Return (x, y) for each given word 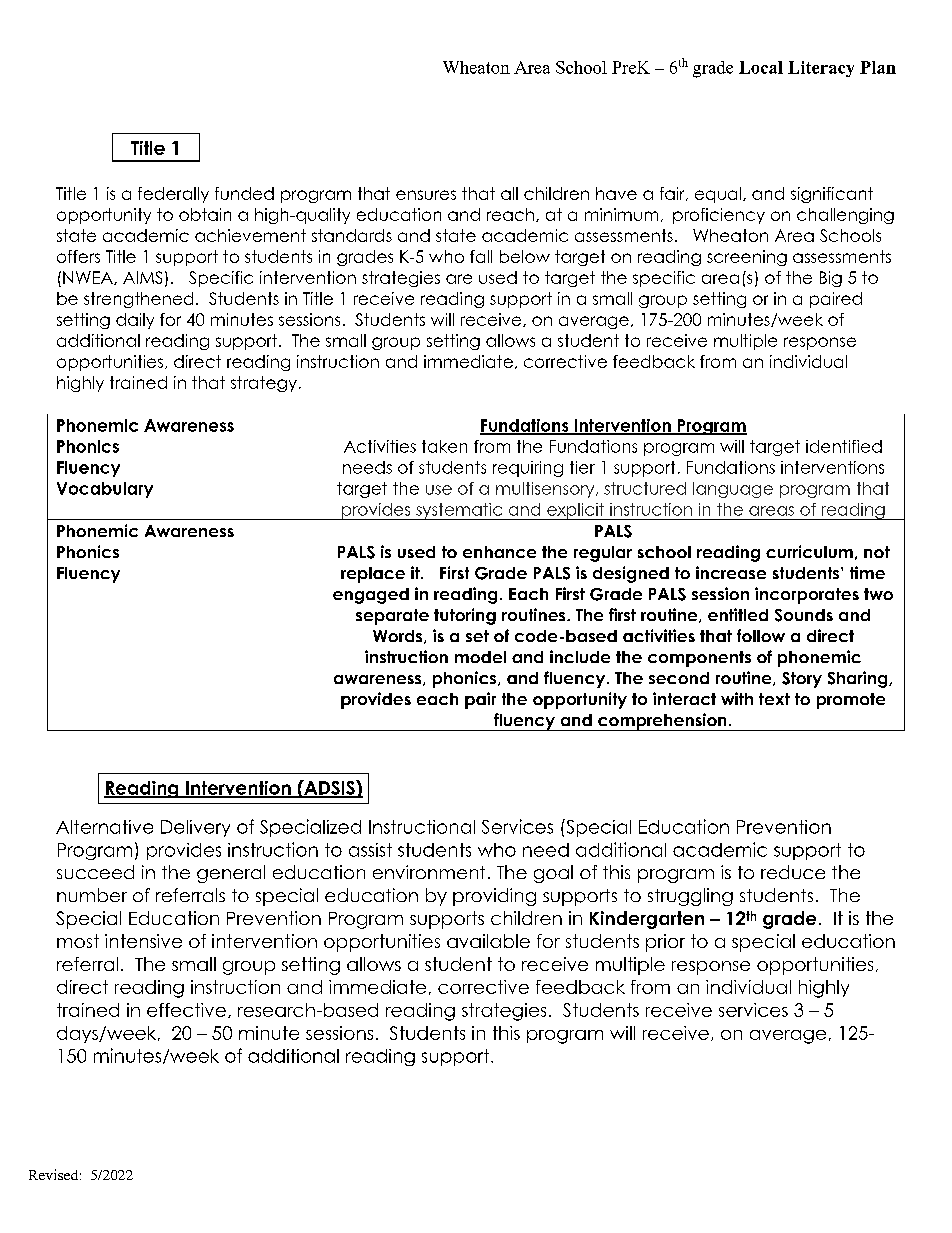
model (480, 657)
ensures (426, 195)
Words (399, 637)
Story (802, 680)
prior (665, 943)
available (488, 941)
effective (186, 1010)
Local (761, 67)
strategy (264, 384)
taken (444, 446)
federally (173, 195)
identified (844, 446)
